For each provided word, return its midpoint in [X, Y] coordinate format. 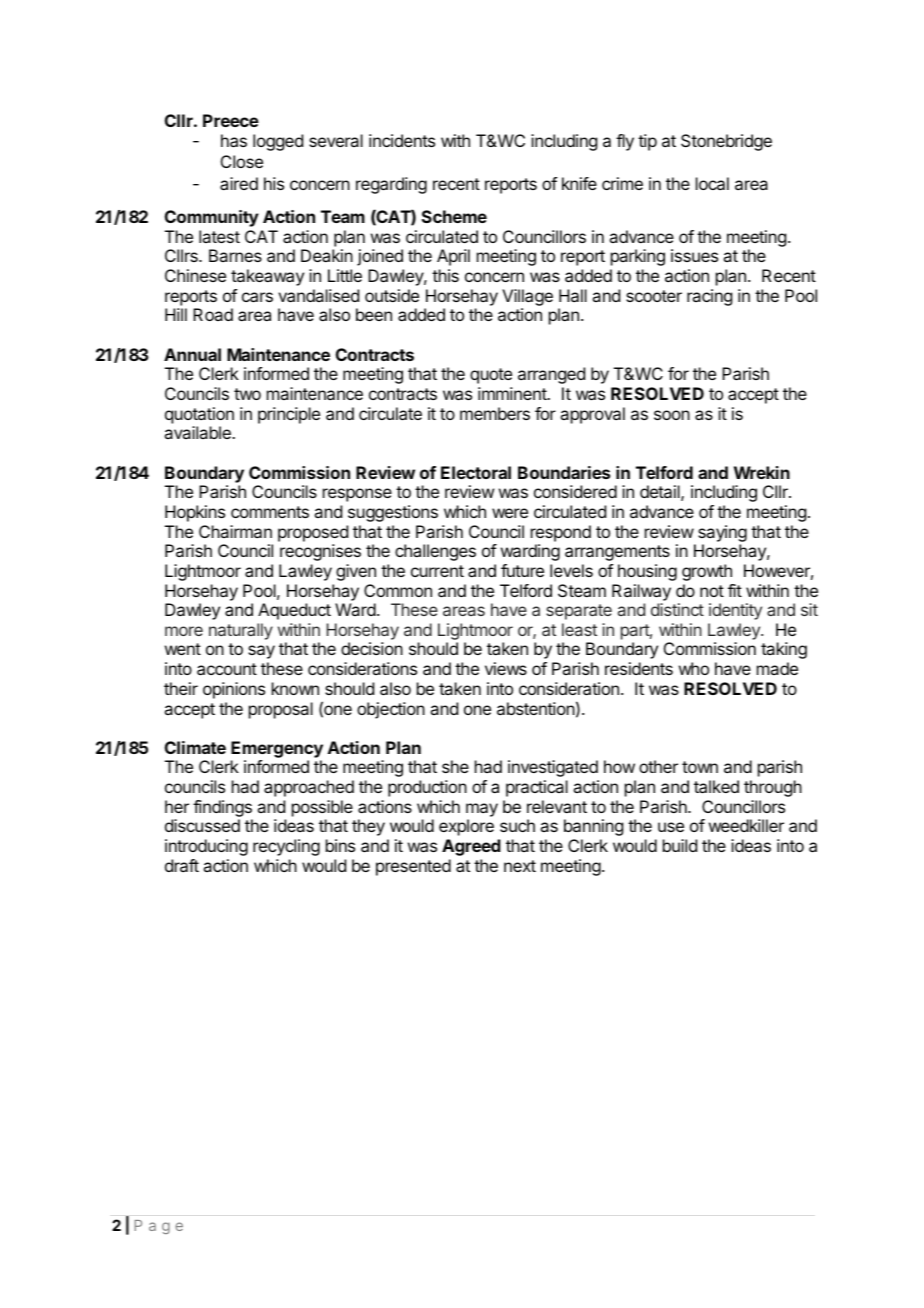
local [712, 183]
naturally [241, 631]
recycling [286, 847]
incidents [402, 140]
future [522, 570]
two [247, 394]
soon [672, 415]
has [234, 140]
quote [491, 376]
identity [735, 611]
